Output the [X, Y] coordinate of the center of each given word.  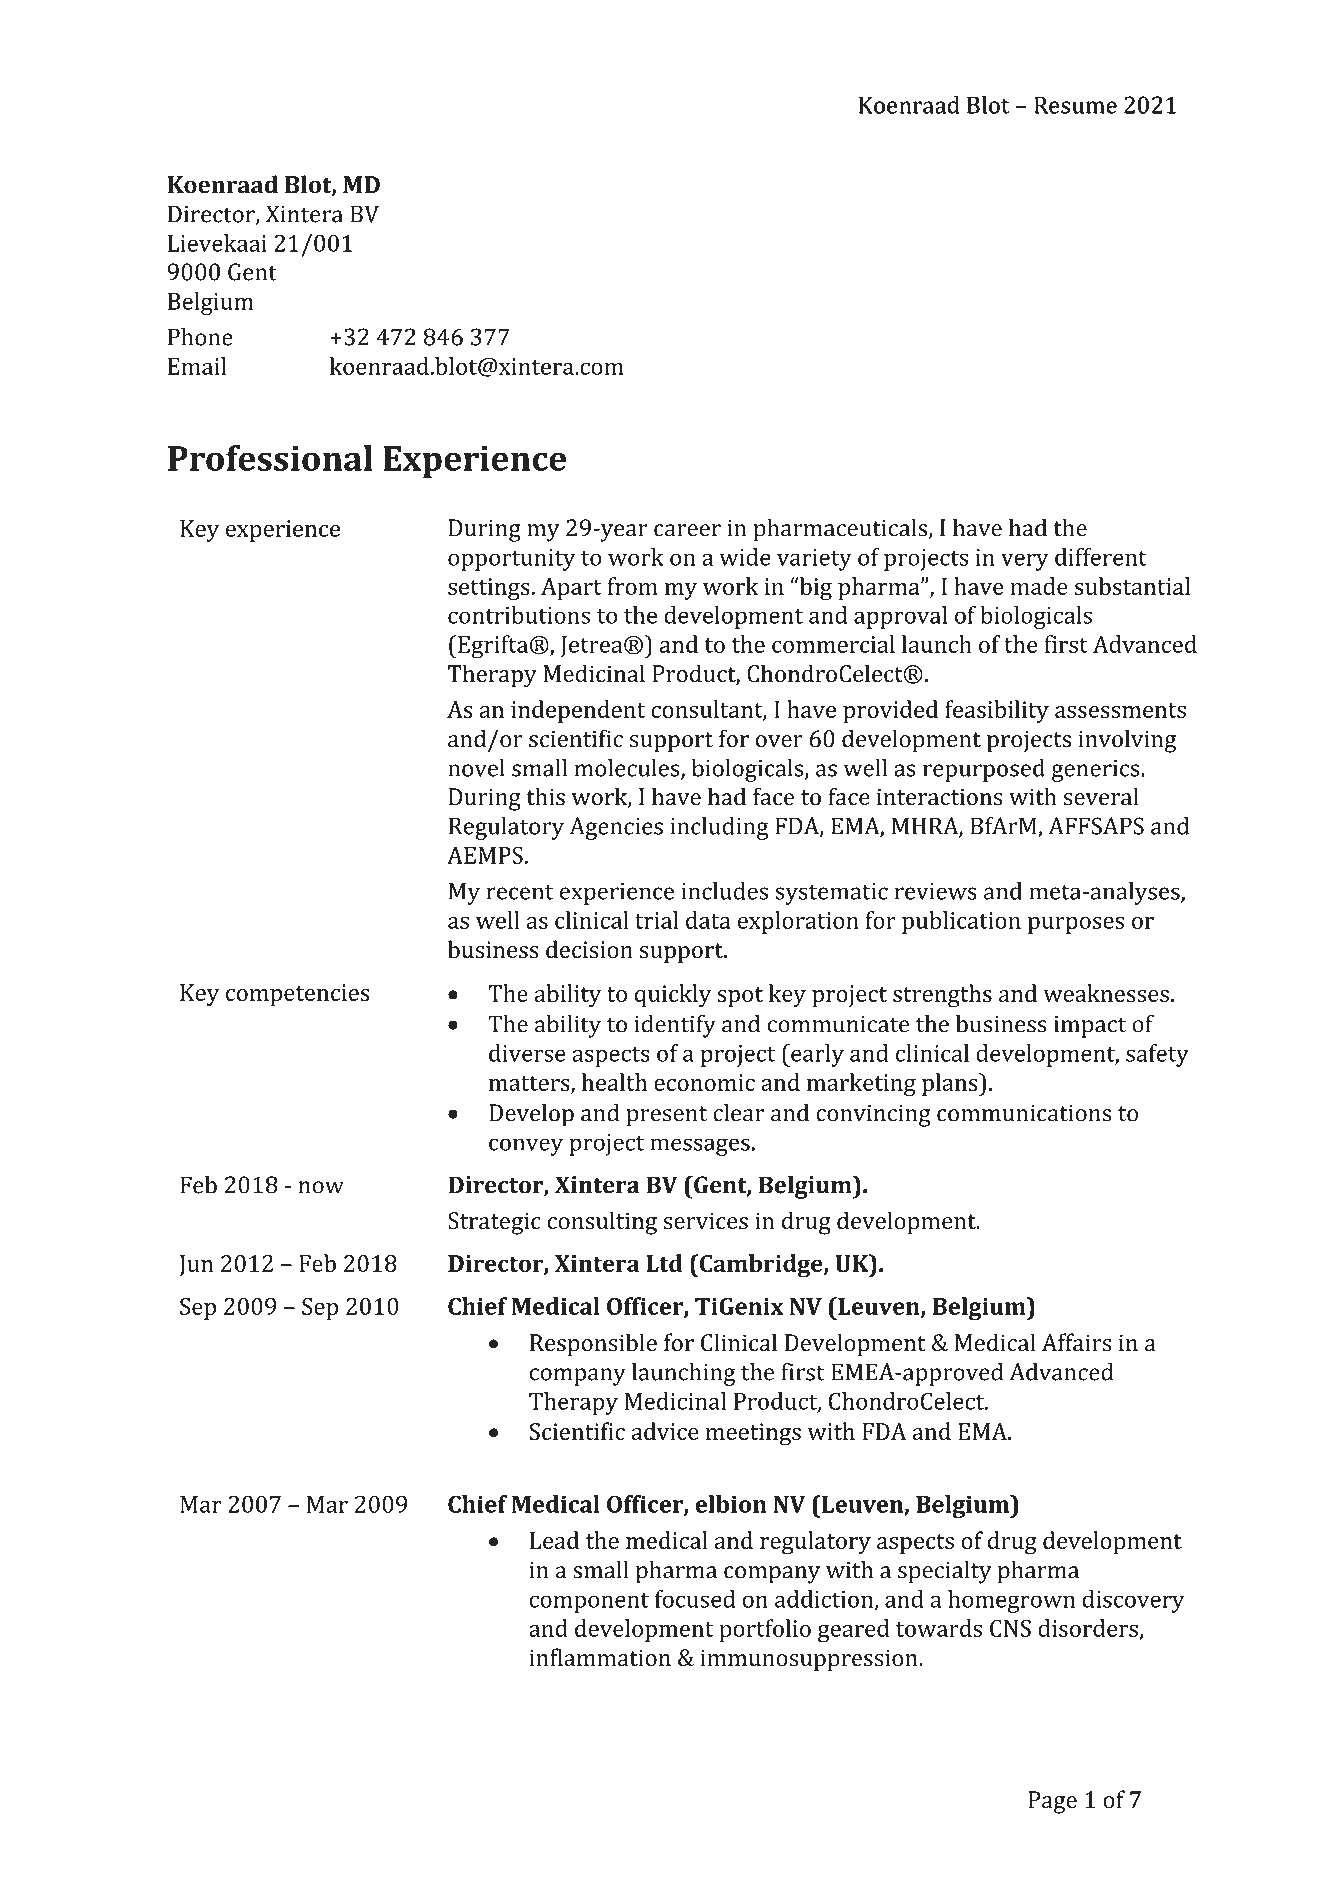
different [1101, 557]
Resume [1076, 105]
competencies [298, 995]
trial [657, 920]
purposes [1076, 925]
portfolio [765, 1630]
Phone [200, 337]
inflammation [600, 1657]
